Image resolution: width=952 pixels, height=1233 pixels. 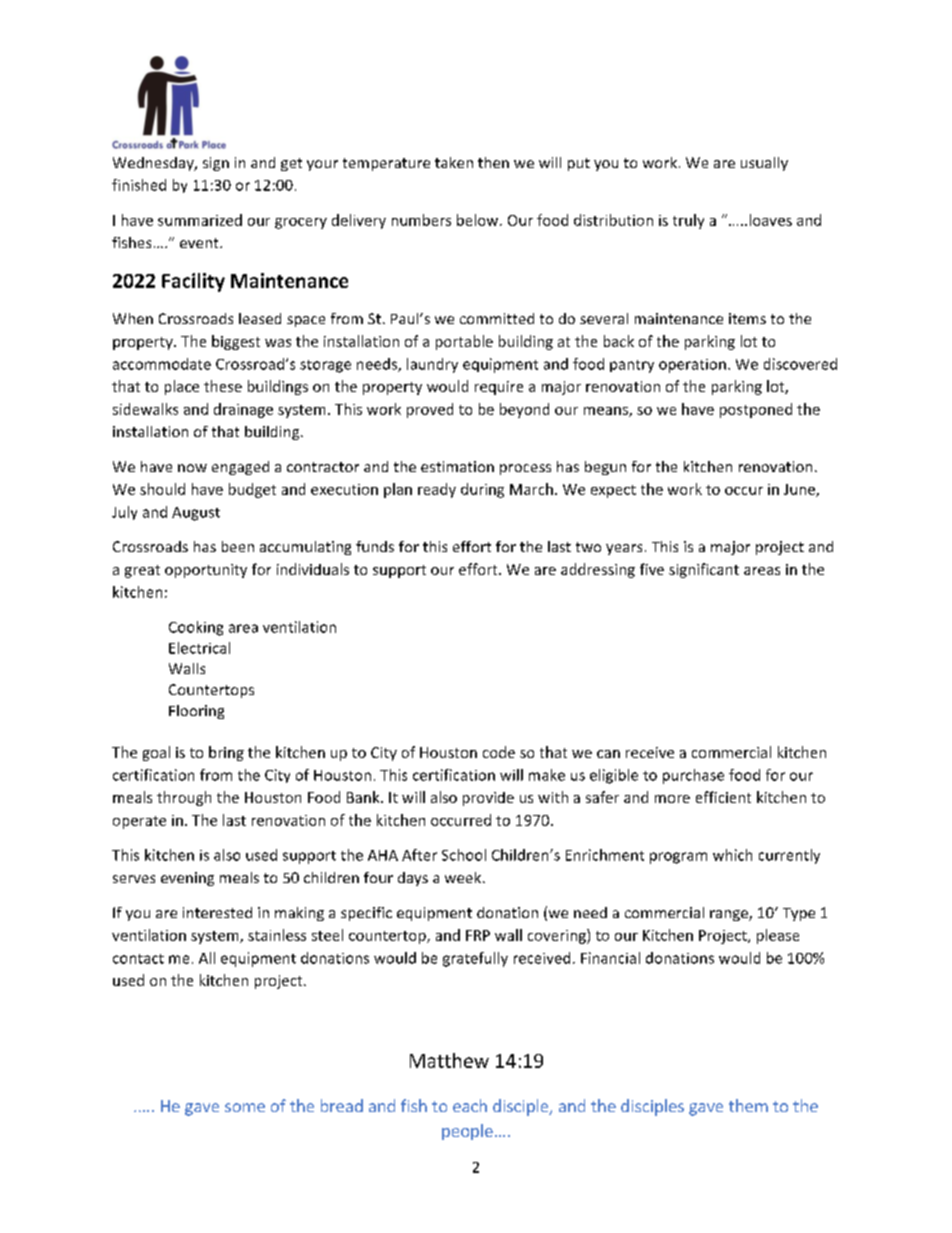 I want to click on truly, so click(x=688, y=221).
